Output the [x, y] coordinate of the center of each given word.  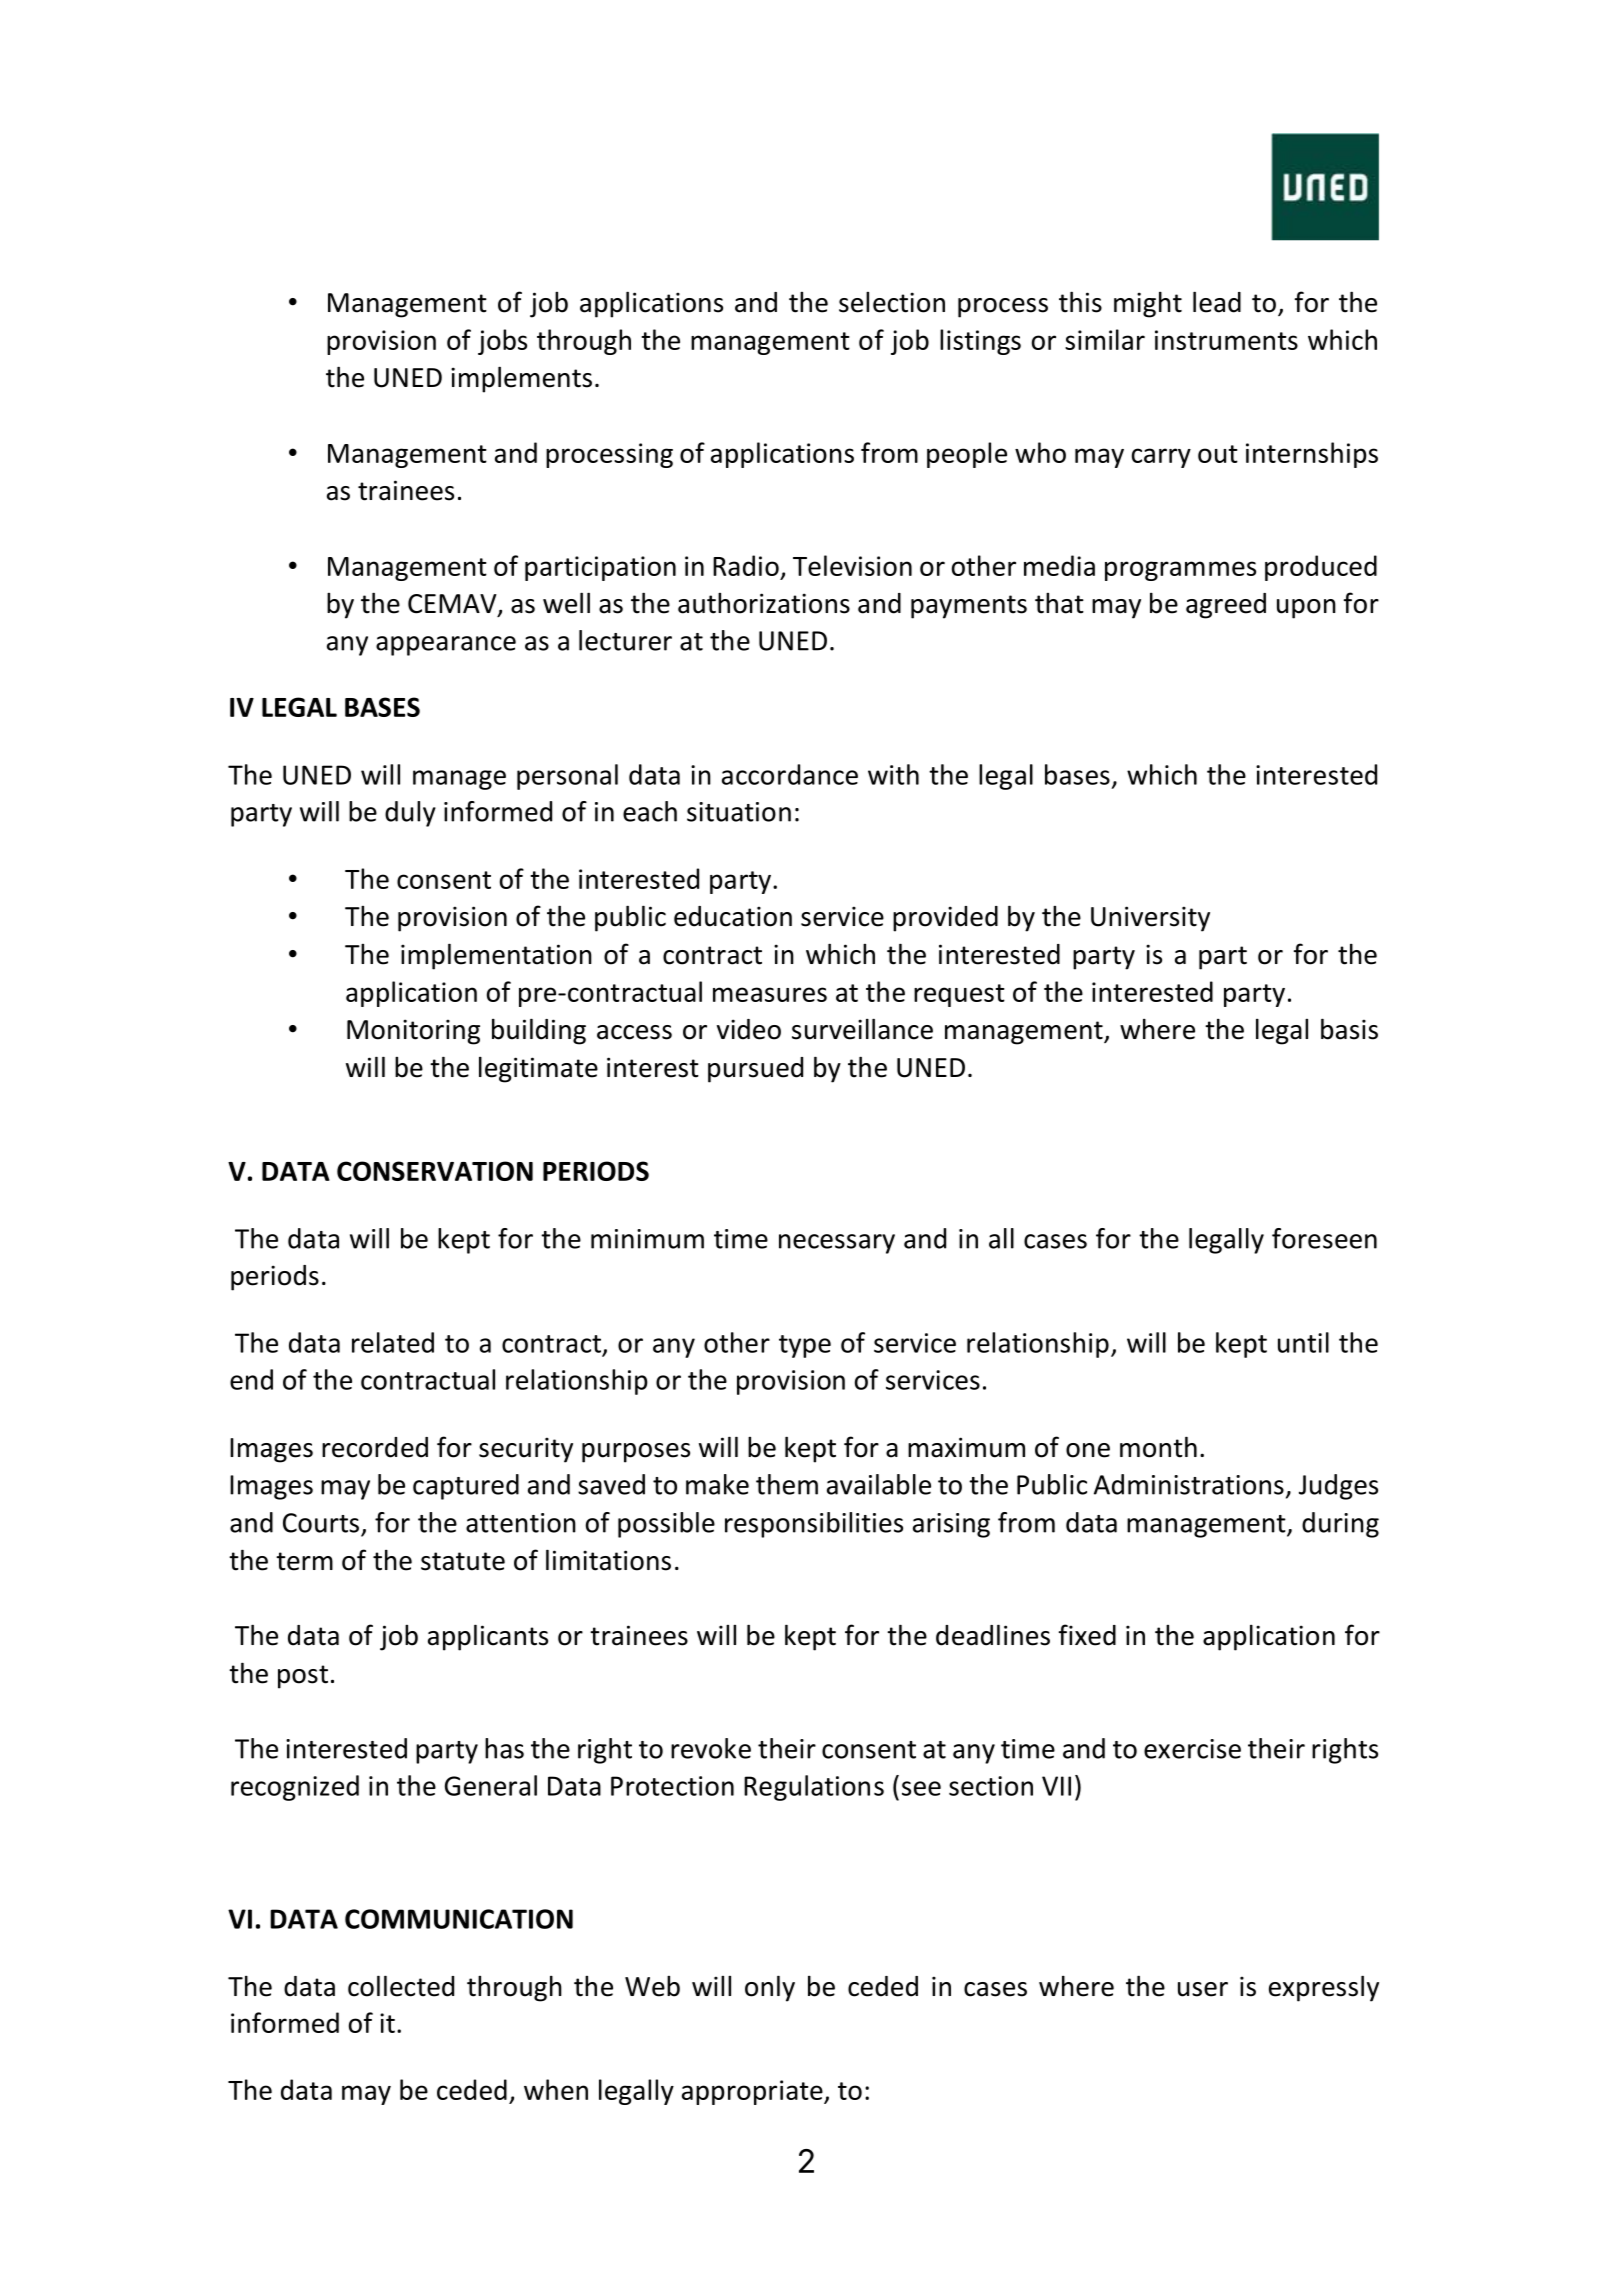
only [770, 1988]
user [1203, 1989]
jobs [502, 342]
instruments [1226, 340]
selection [892, 302]
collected [401, 1986]
